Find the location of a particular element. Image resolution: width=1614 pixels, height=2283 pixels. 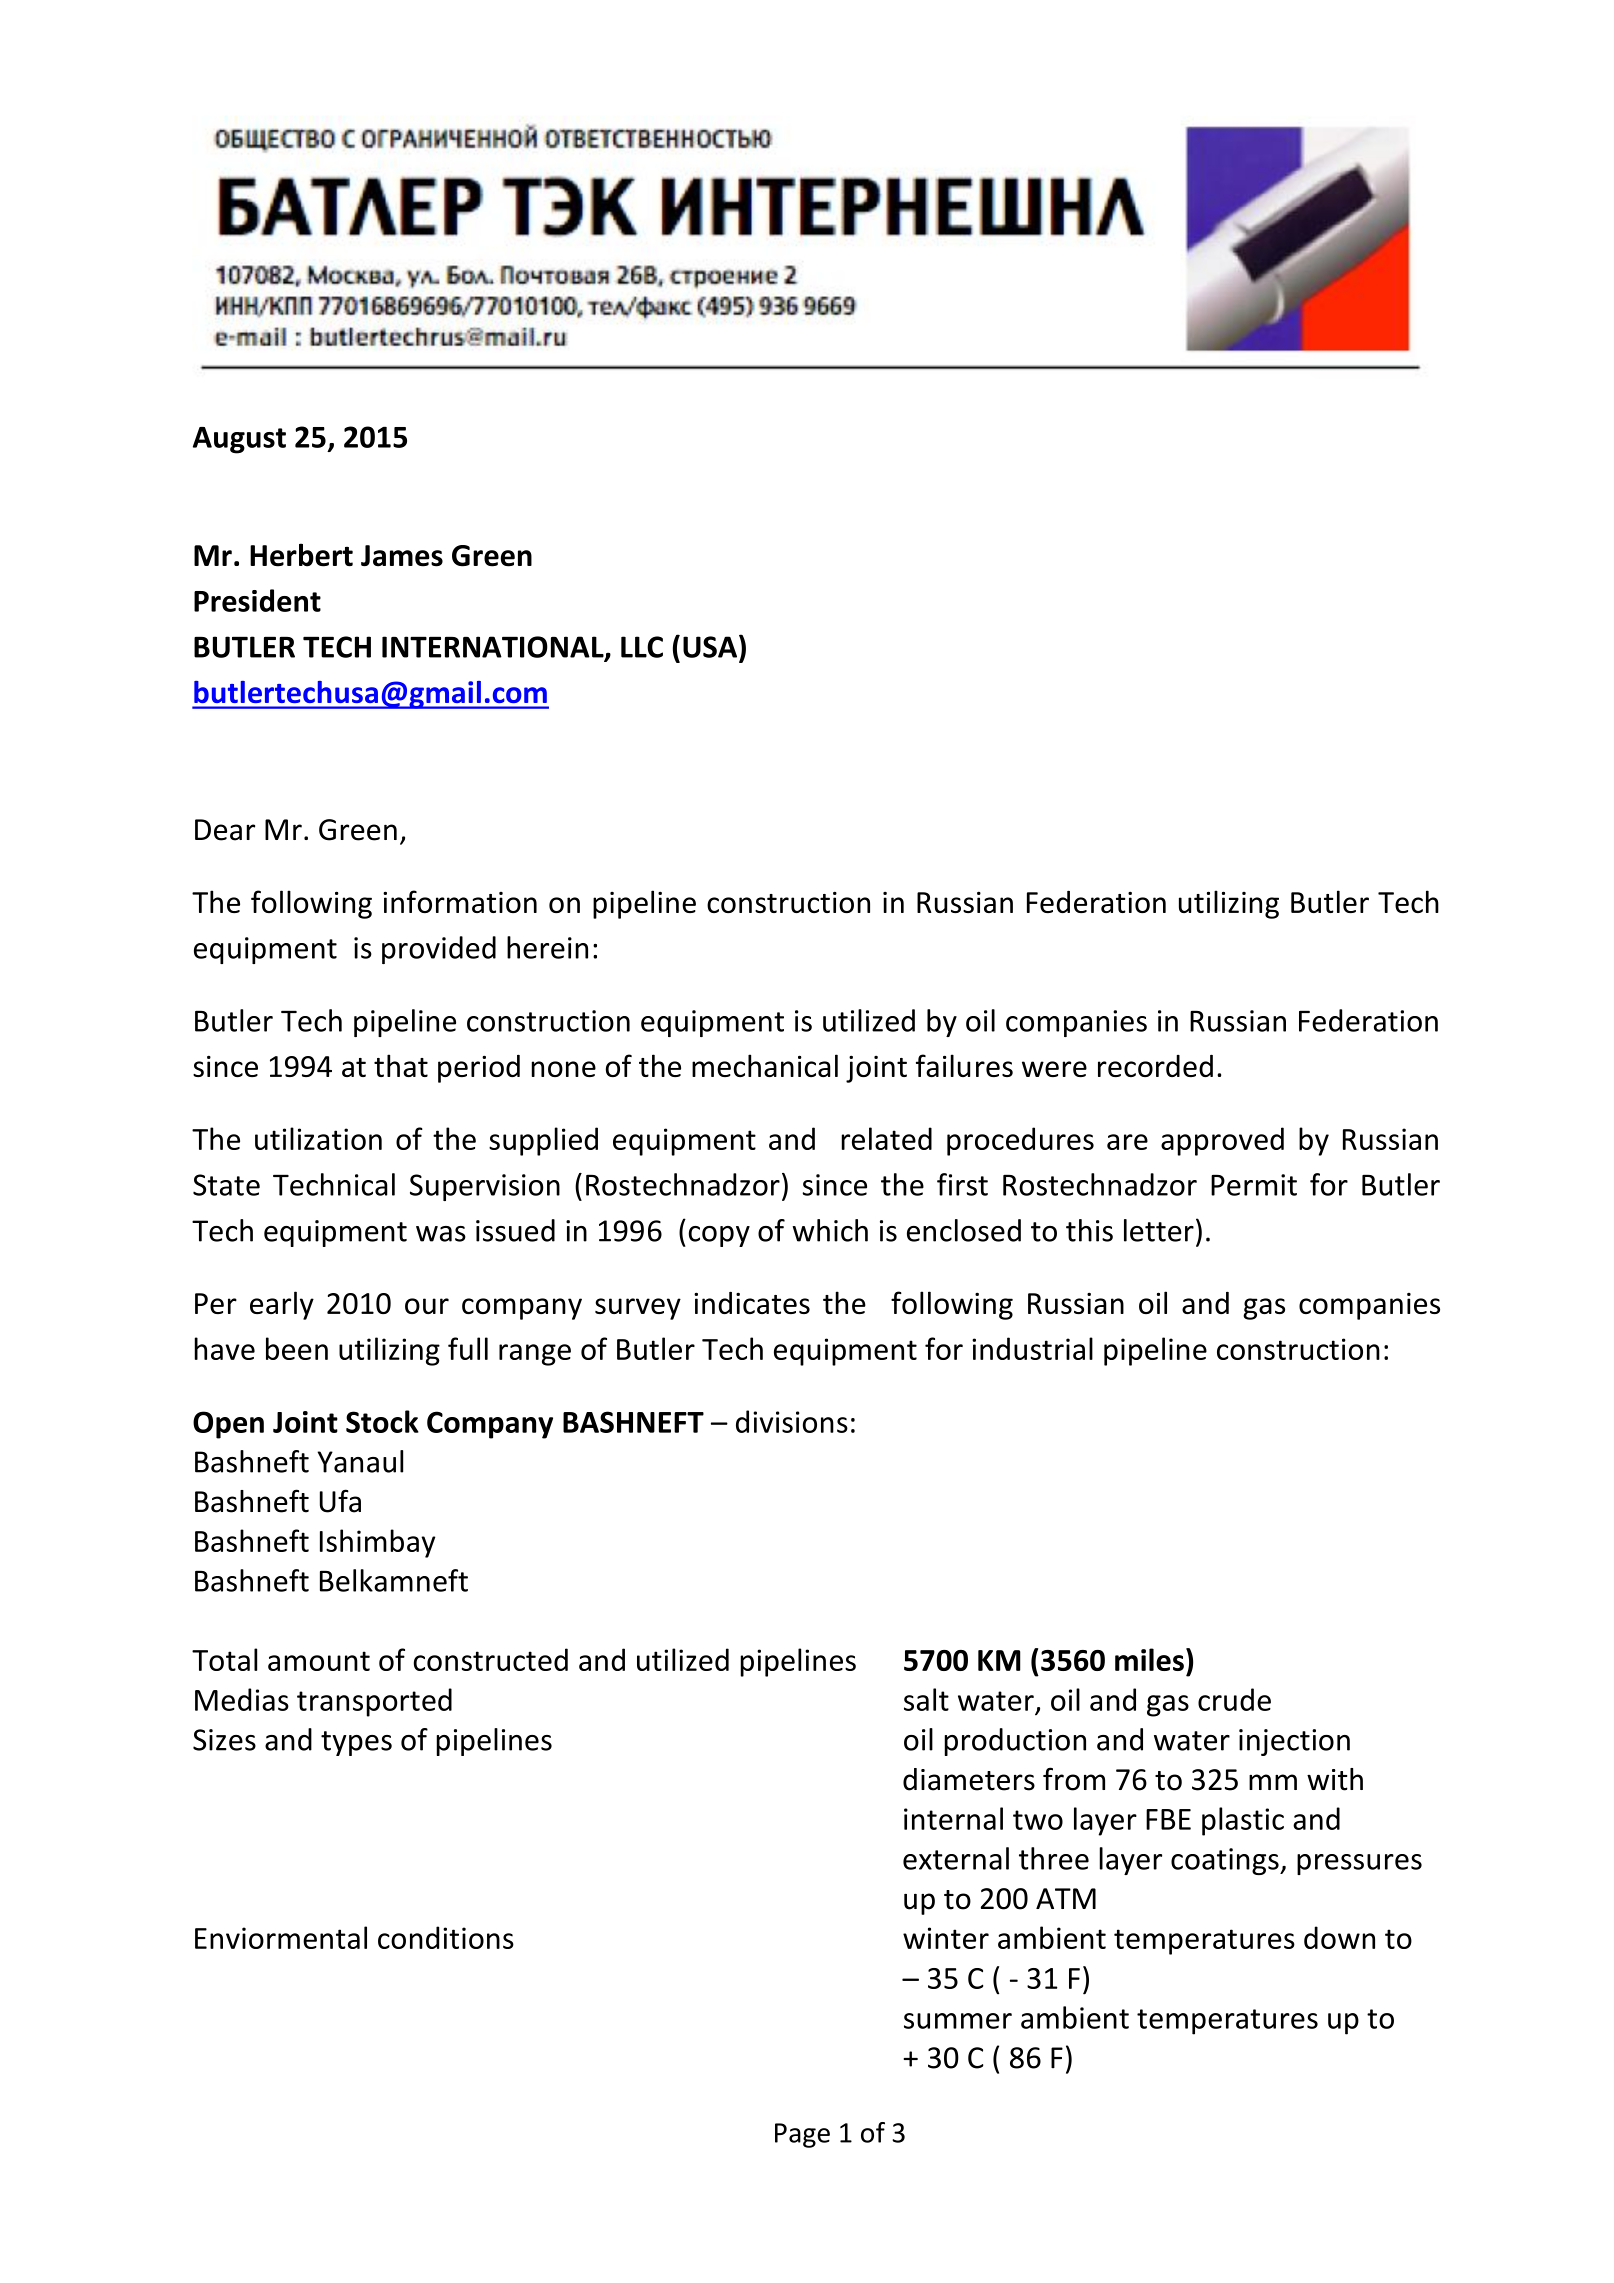

our is located at coordinates (427, 1306).
